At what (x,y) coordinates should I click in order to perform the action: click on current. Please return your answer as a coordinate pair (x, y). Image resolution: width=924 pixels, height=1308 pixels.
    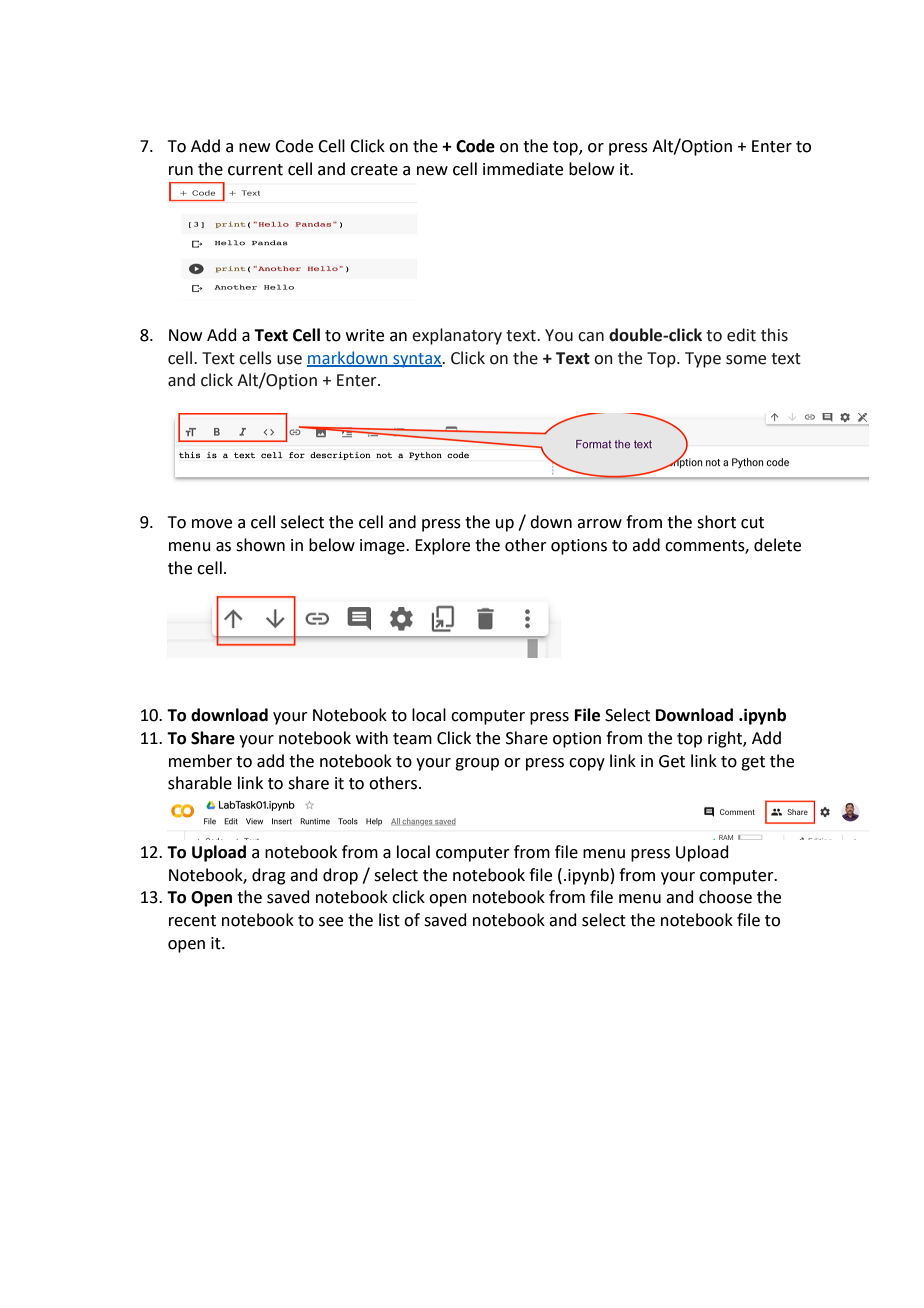
    Looking at the image, I should click on (255, 170).
